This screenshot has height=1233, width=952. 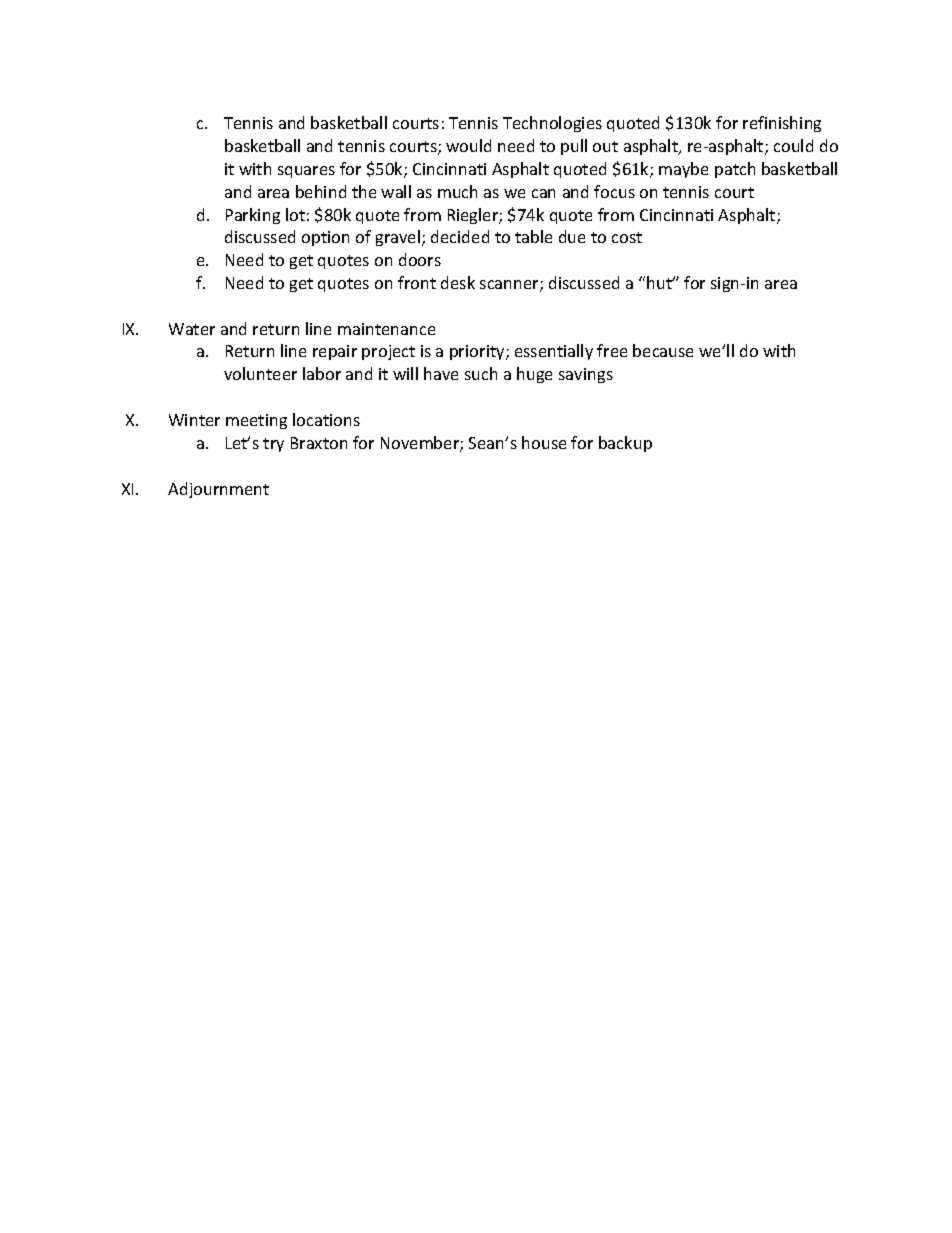 I want to click on Adjournment, so click(x=218, y=490).
